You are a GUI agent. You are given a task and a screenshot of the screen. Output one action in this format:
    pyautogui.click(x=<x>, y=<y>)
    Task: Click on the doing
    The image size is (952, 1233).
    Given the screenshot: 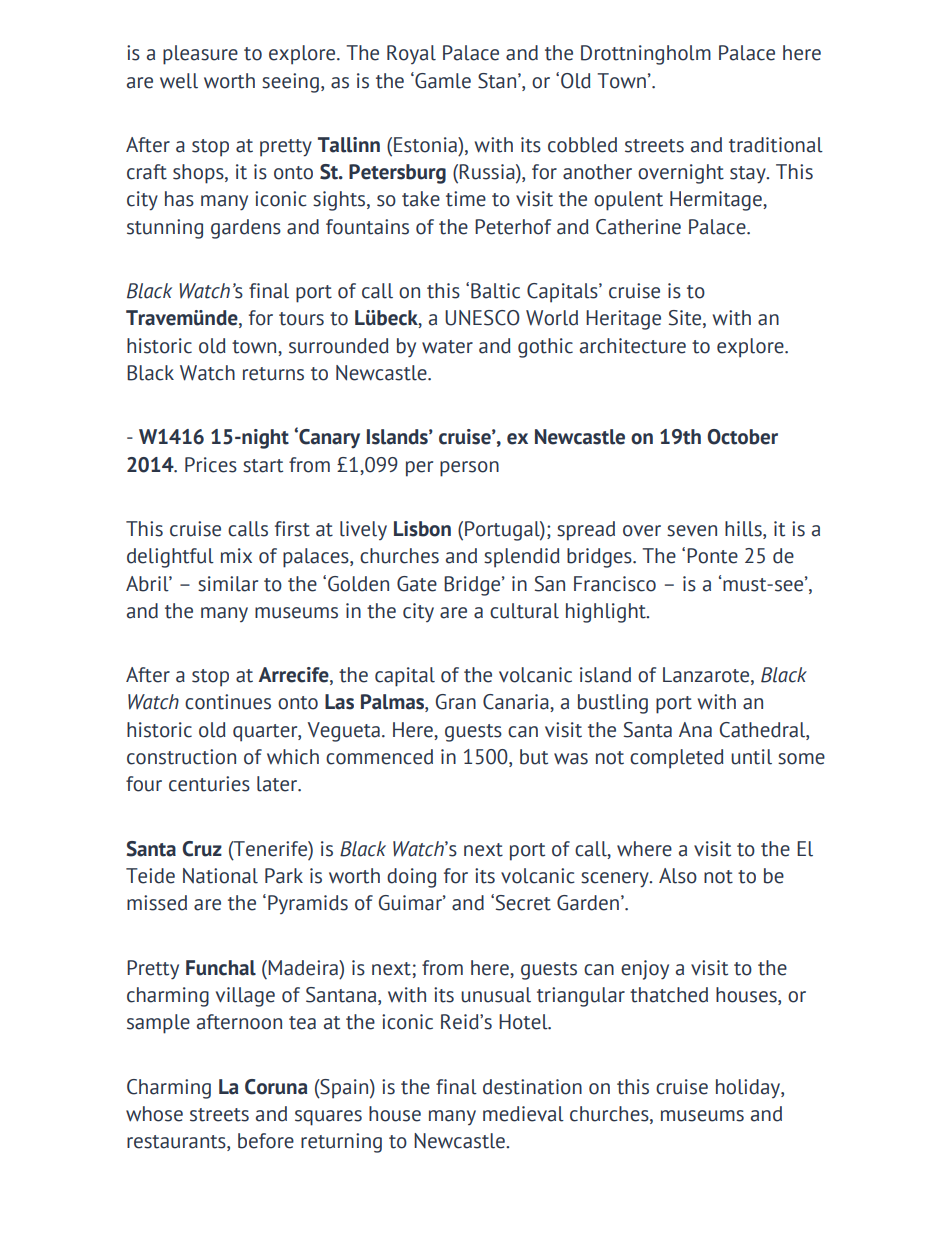 What is the action you would take?
    pyautogui.click(x=411, y=878)
